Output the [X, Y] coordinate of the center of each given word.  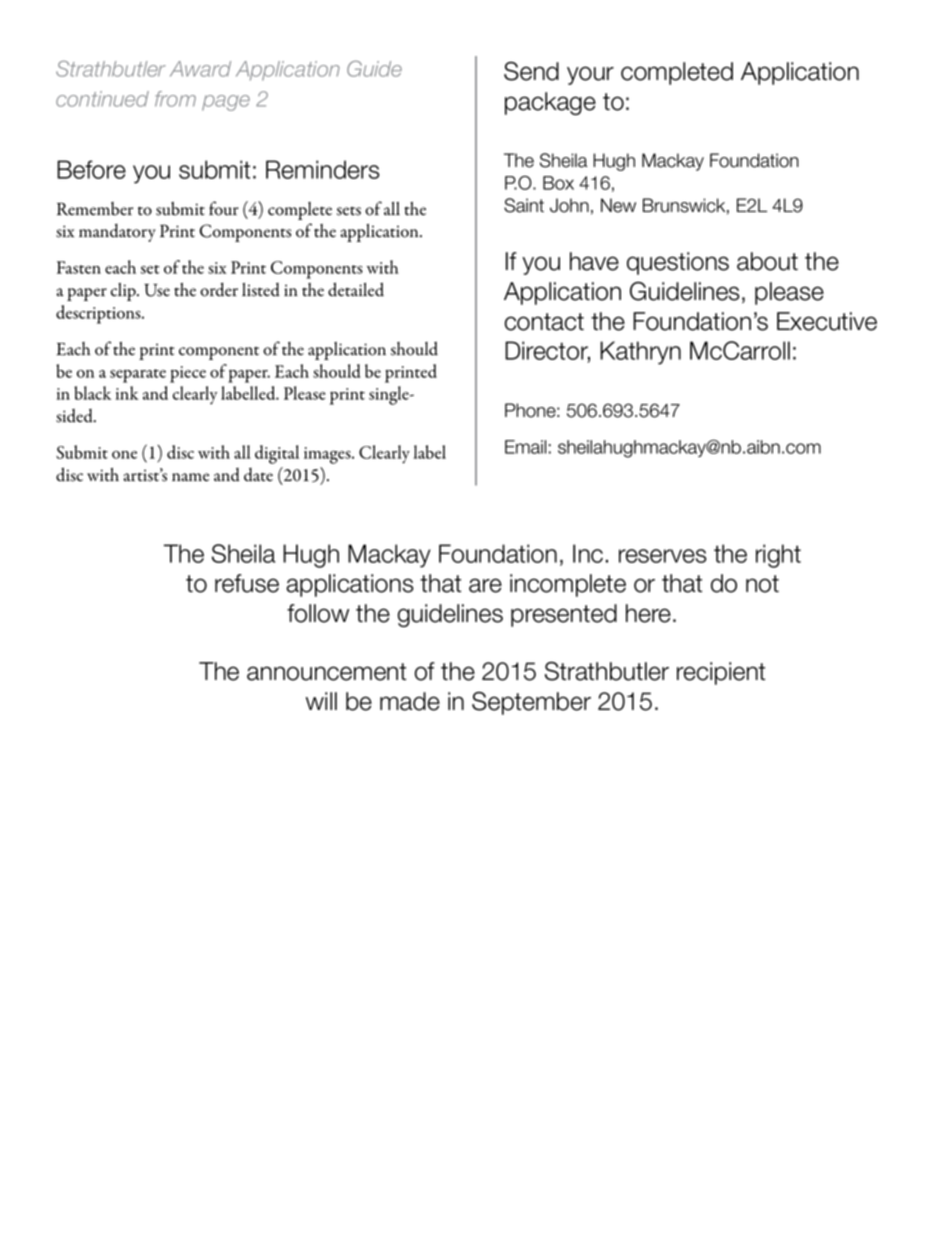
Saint [524, 205]
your [590, 75]
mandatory [117, 233]
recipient [721, 673]
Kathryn [640, 353]
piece [188, 374]
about [767, 261]
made [410, 701]
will [321, 701]
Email [525, 447]
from [175, 99]
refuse [247, 583]
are [485, 585]
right [778, 556]
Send [531, 71]
